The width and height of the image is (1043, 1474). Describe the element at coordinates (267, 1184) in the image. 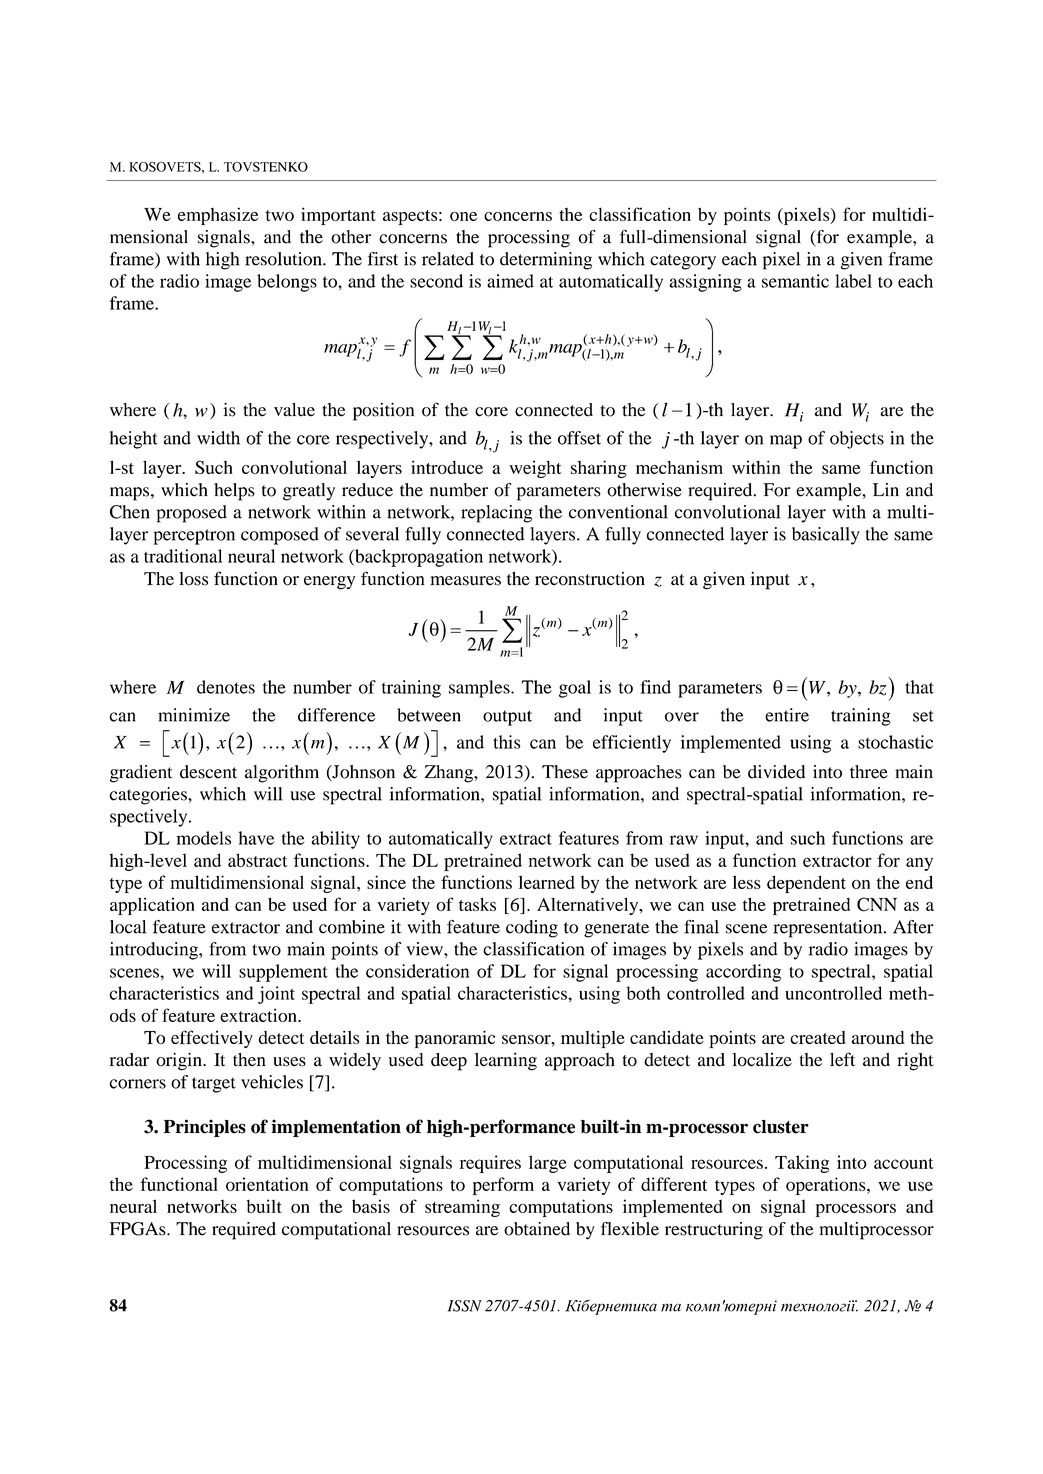

I see `orientation` at that location.
